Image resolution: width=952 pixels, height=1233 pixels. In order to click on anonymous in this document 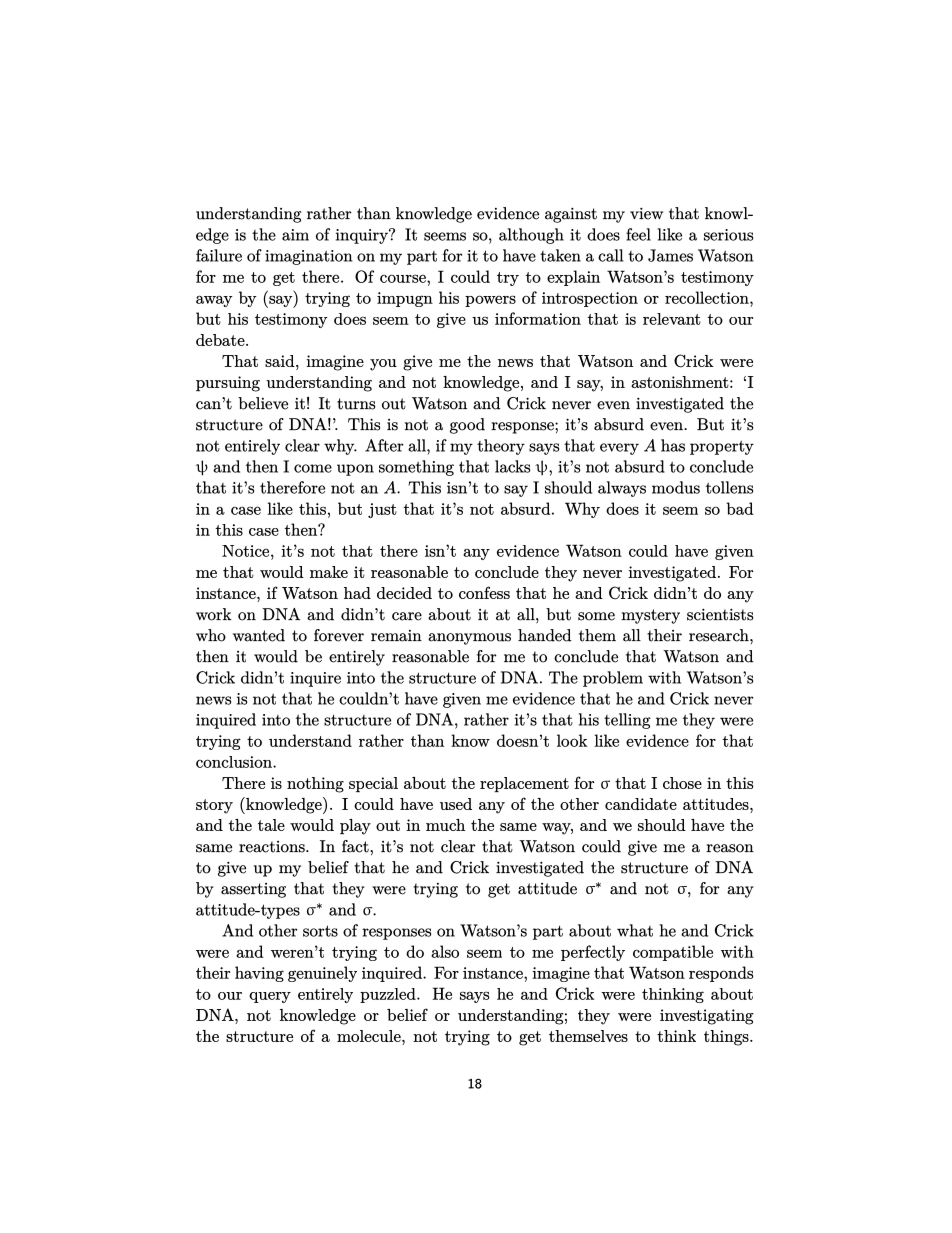, I will do `click(469, 639)`.
